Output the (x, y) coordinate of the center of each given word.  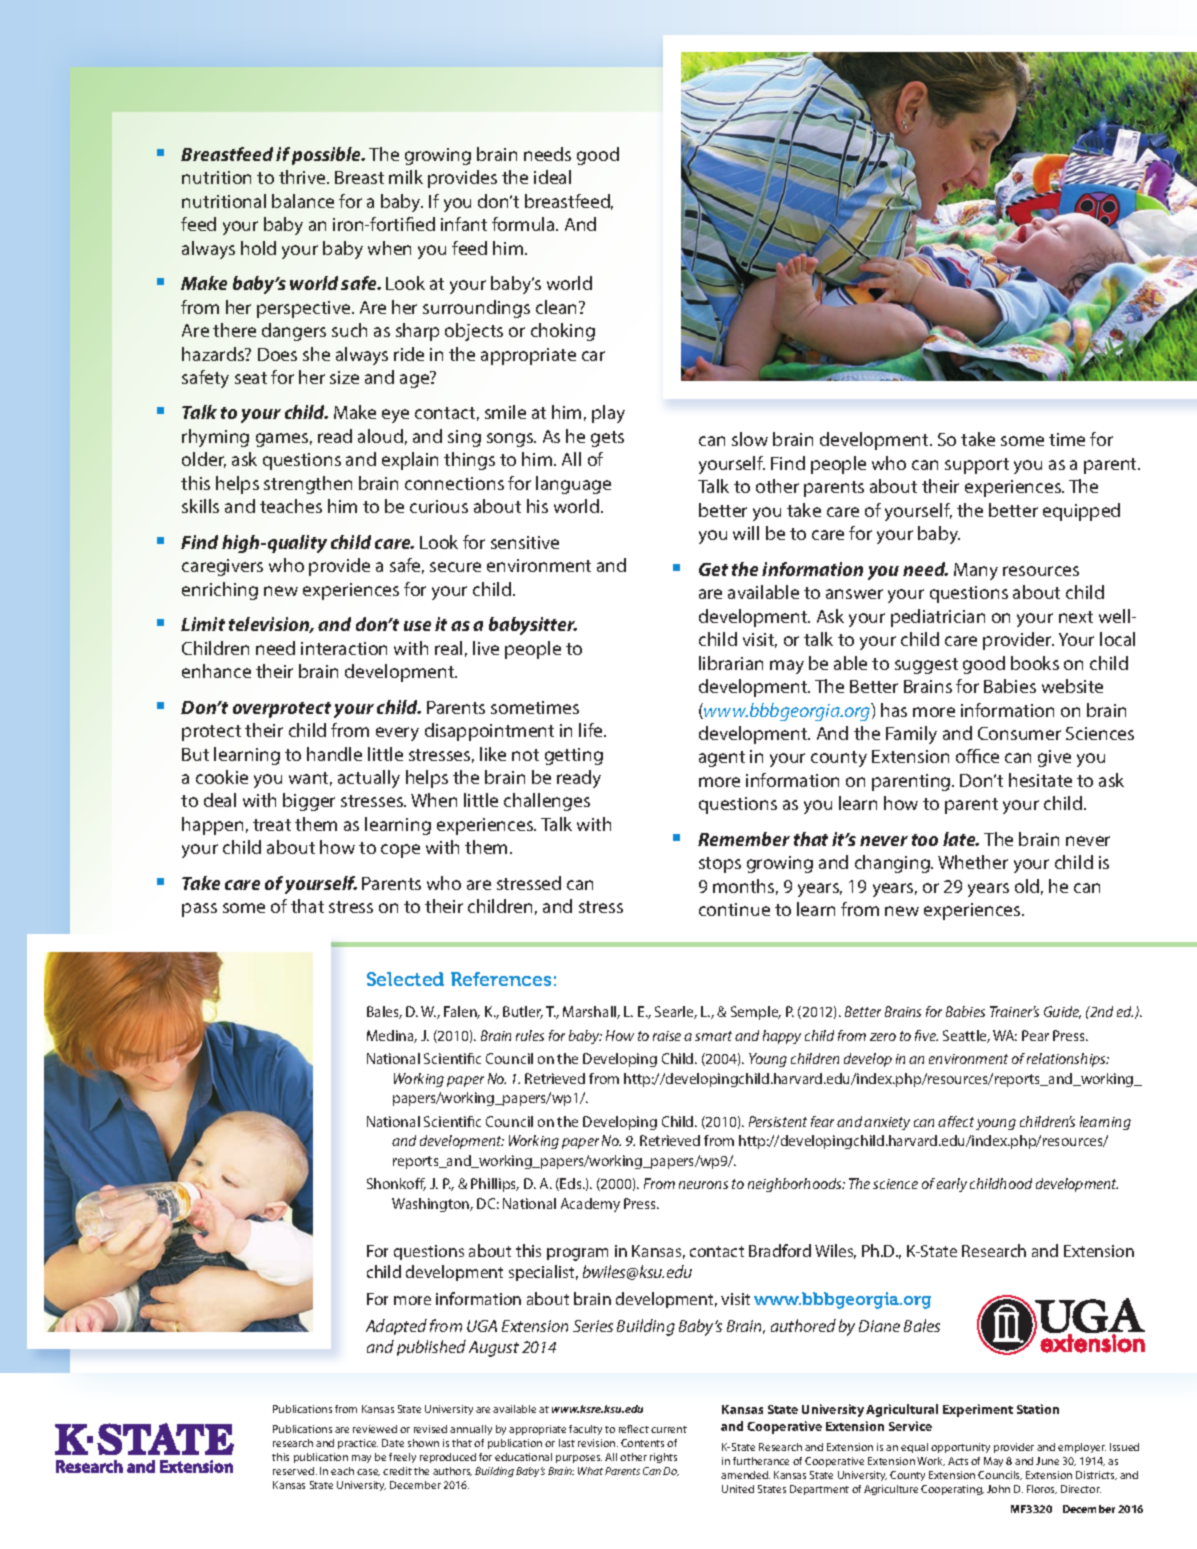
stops (720, 865)
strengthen (308, 485)
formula (524, 224)
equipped (1081, 512)
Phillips (495, 1185)
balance (303, 201)
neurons (703, 1185)
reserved (295, 1471)
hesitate (1040, 780)
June (1047, 1461)
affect (956, 1121)
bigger (309, 802)
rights (663, 1458)
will (746, 533)
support (977, 466)
